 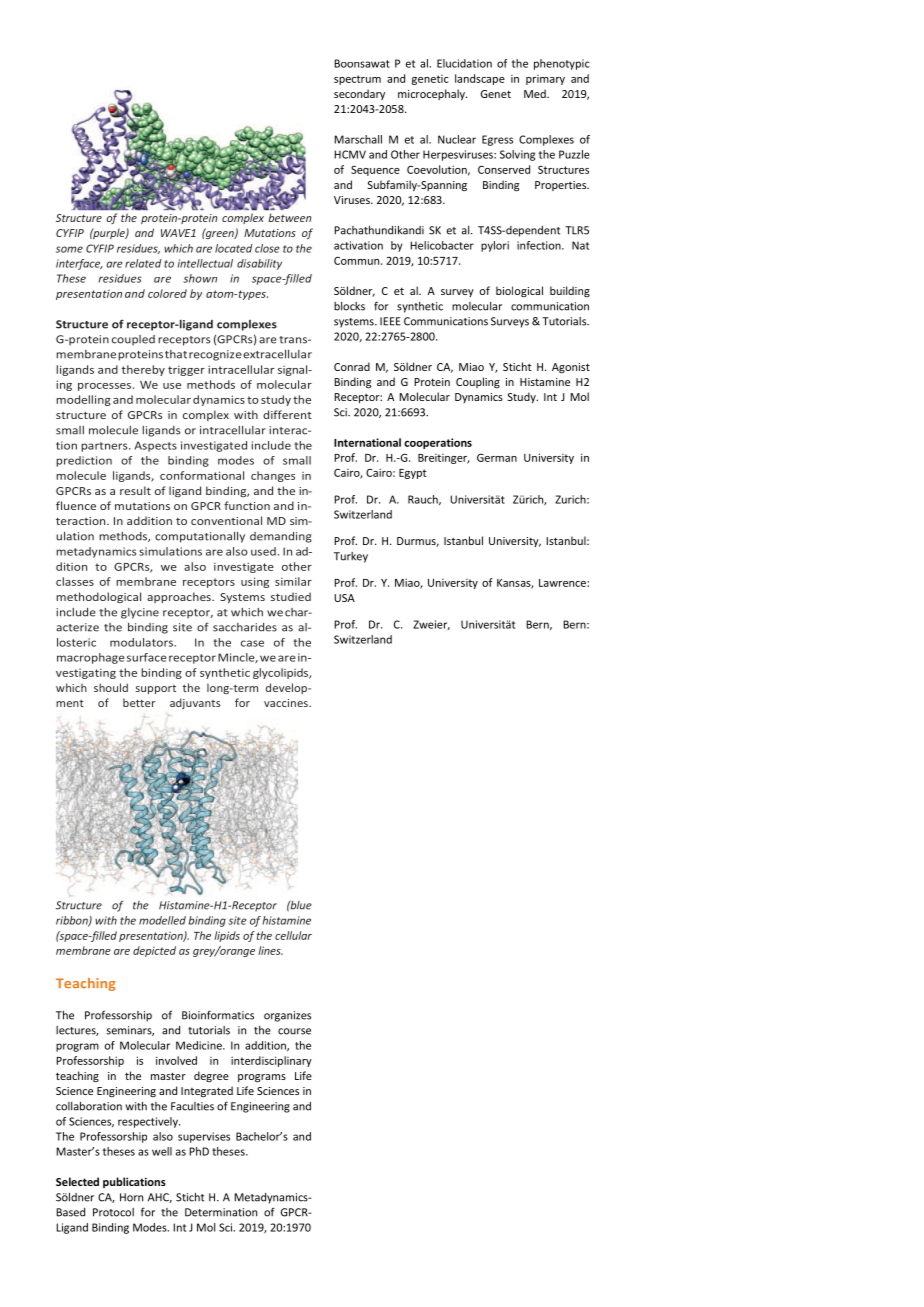 I want to click on German, so click(x=497, y=457).
